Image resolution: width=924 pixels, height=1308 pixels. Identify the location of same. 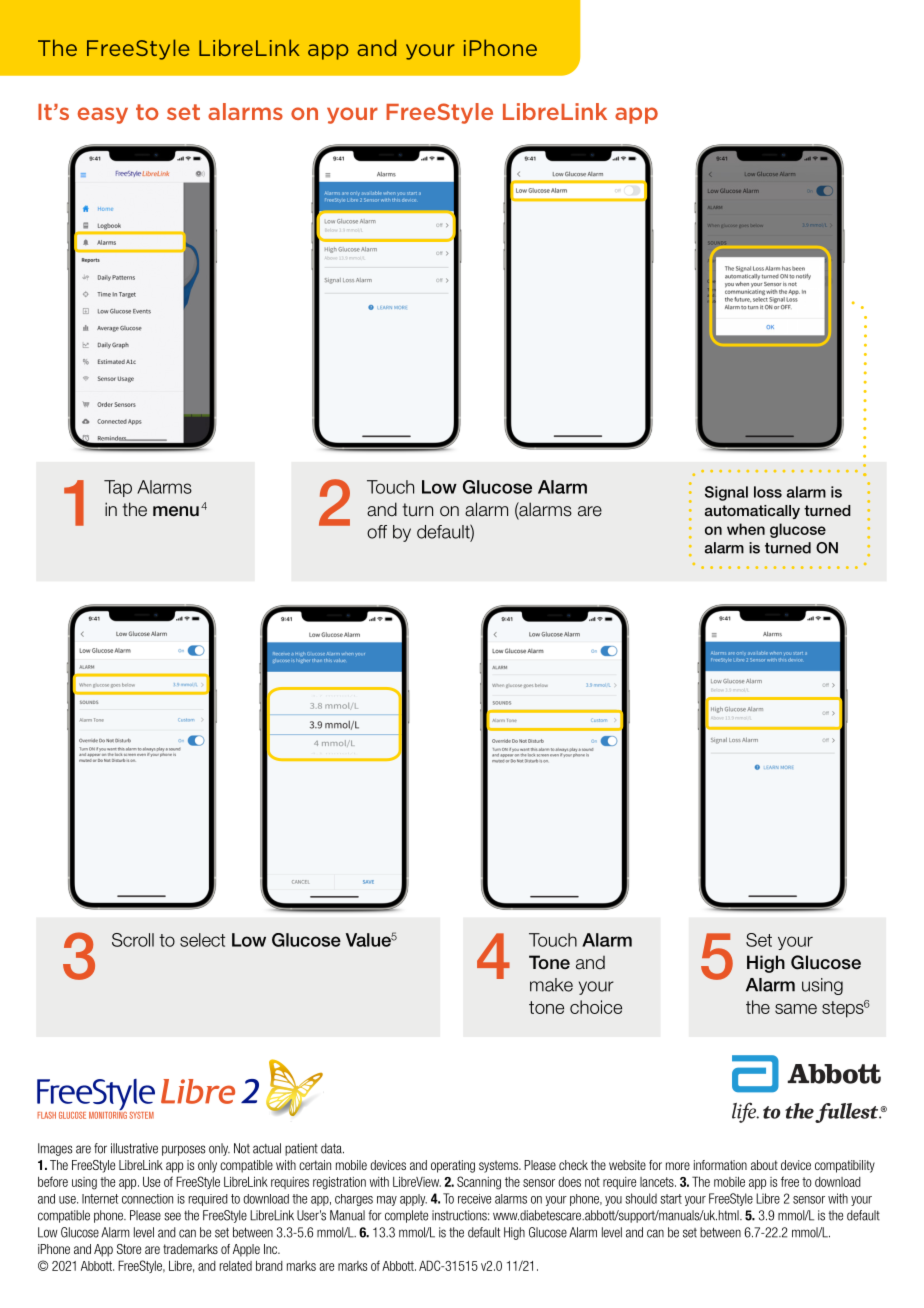
(796, 1009).
